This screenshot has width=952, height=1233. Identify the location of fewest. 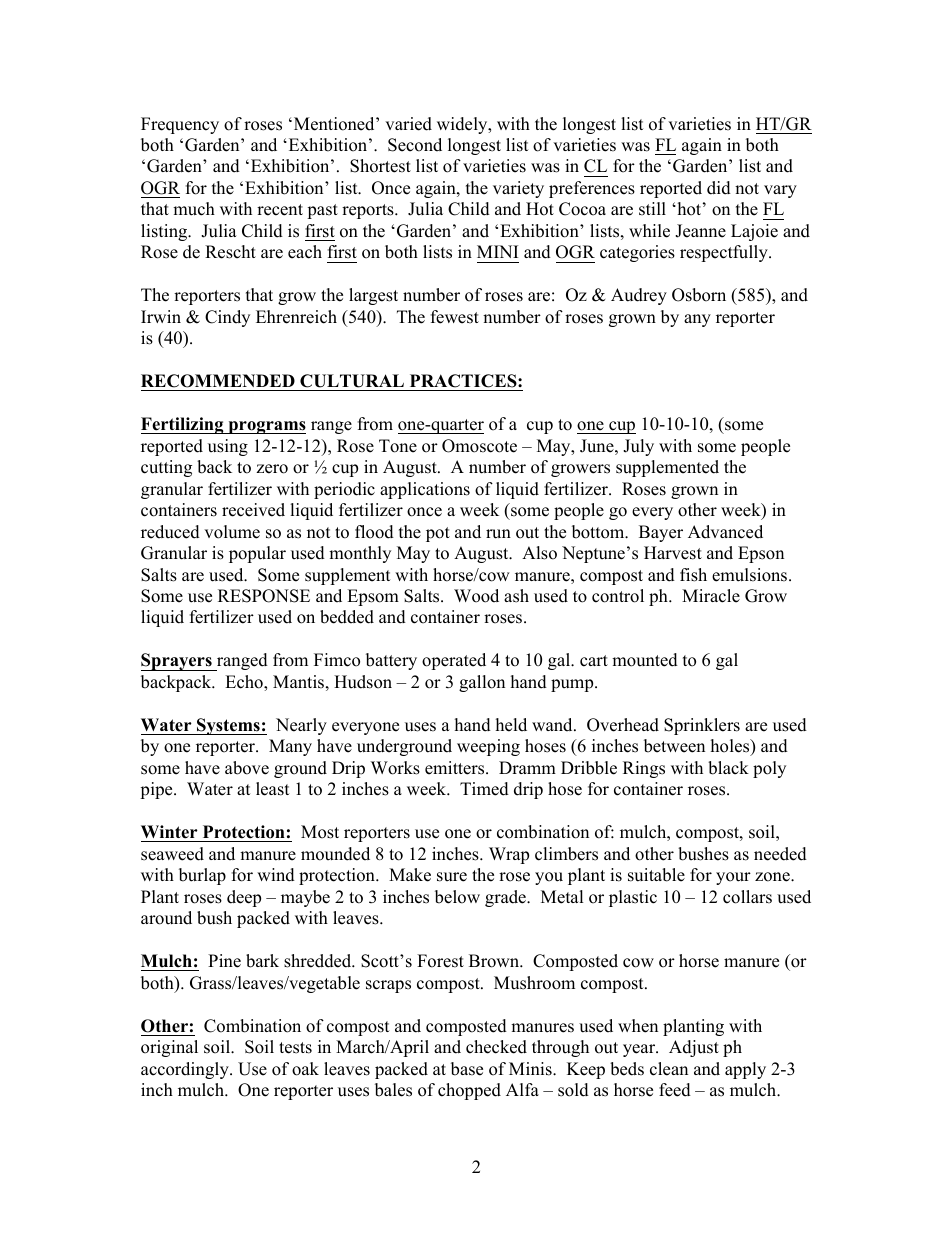
(455, 317).
